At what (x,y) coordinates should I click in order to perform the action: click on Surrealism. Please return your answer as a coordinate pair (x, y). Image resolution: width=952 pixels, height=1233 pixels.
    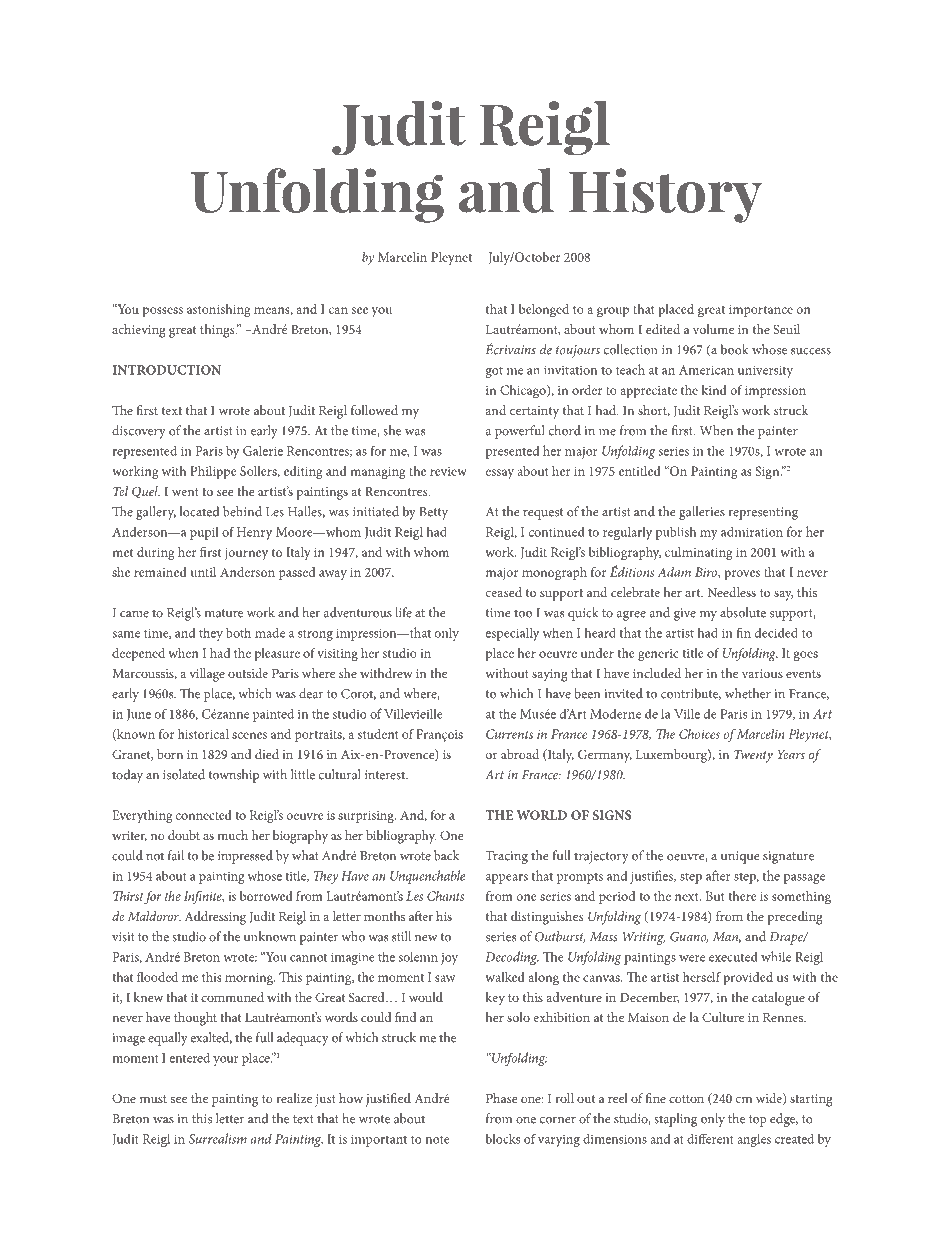
    Looking at the image, I should click on (218, 1138).
